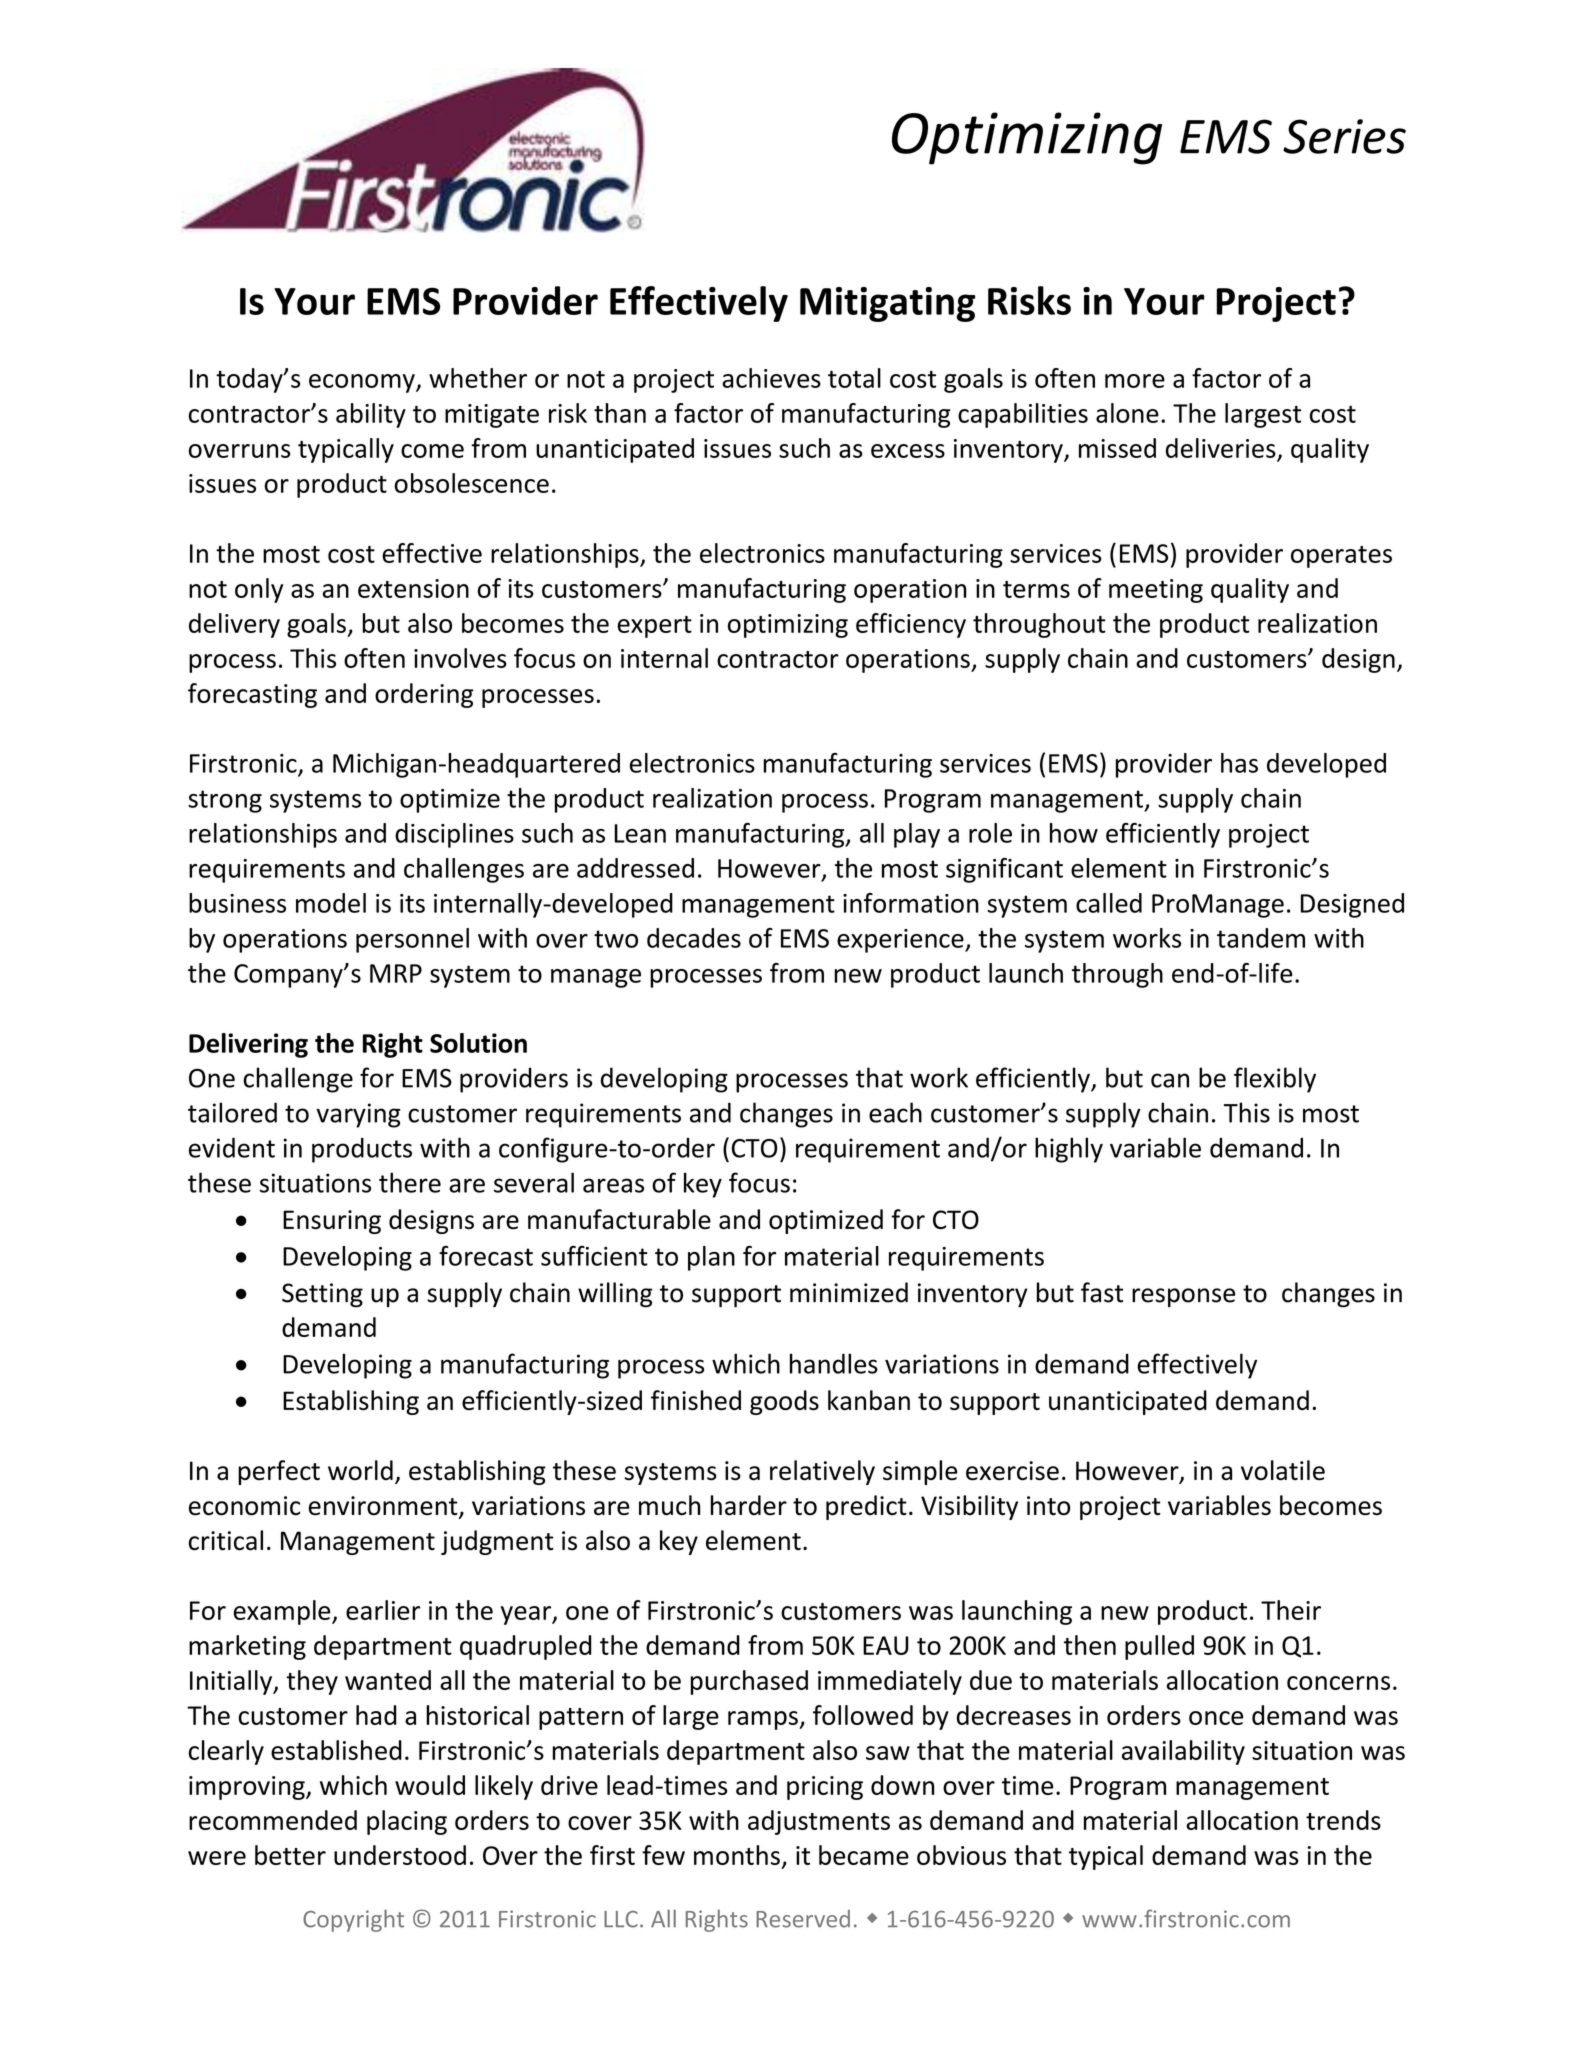 The width and height of the document is (1594, 2063). I want to click on world, so click(360, 1470).
